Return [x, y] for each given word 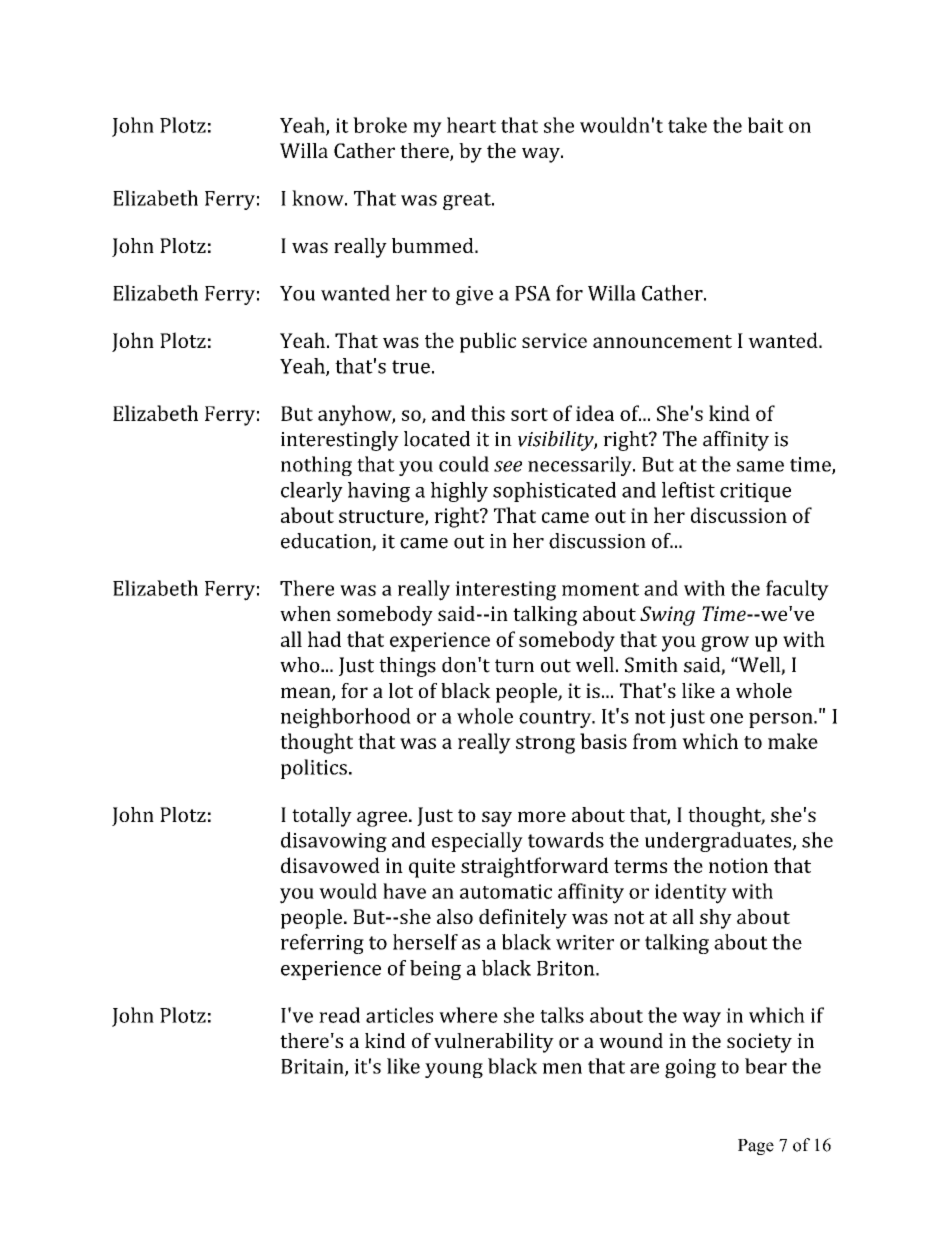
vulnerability [494, 1043]
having [379, 492]
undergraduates [719, 842]
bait [766, 125]
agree [383, 819]
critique [755, 492]
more [542, 816]
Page [756, 1147]
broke [380, 125]
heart [471, 125]
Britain [313, 1067]
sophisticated [554, 492]
